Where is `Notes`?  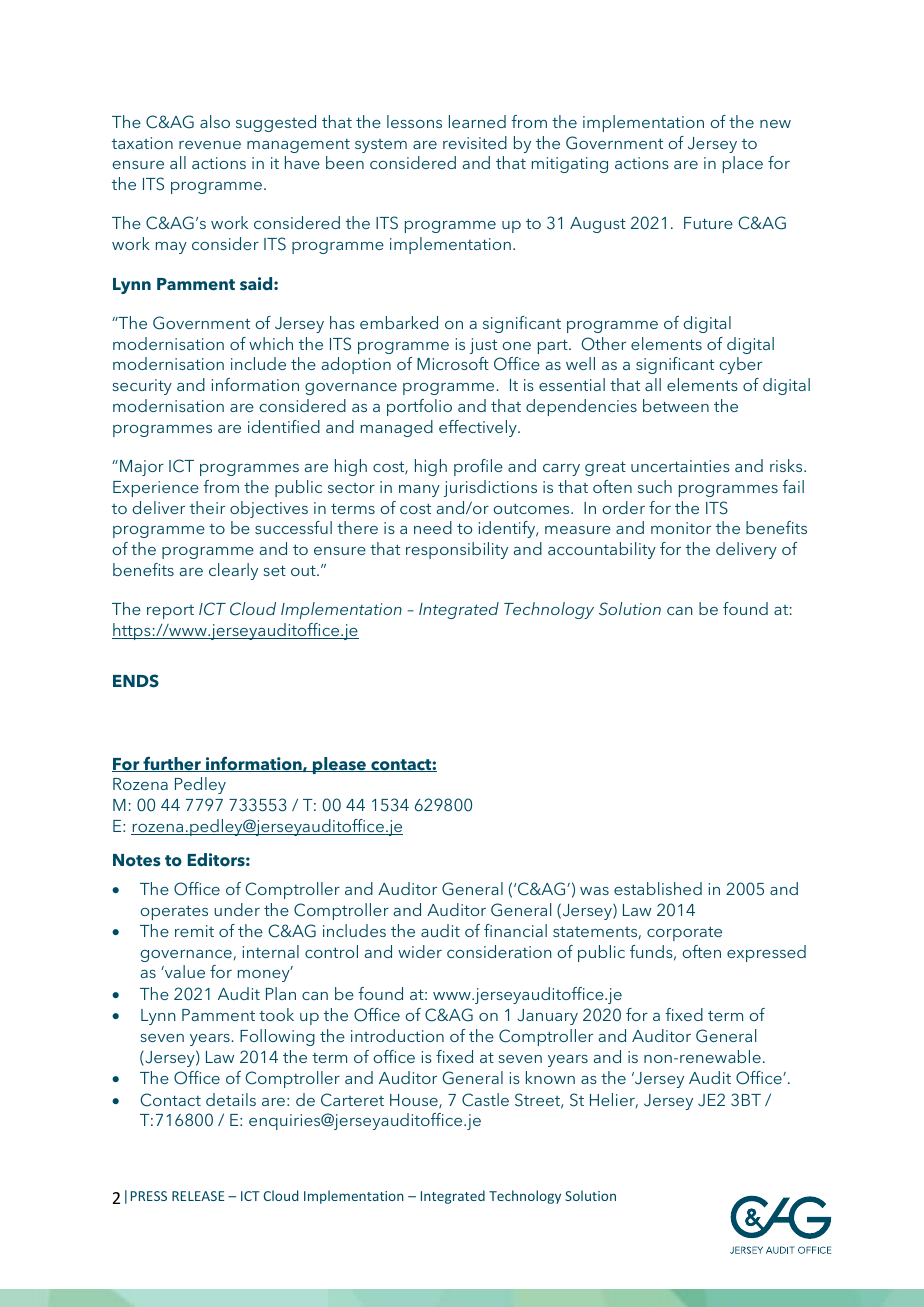
Notes is located at coordinates (137, 860).
